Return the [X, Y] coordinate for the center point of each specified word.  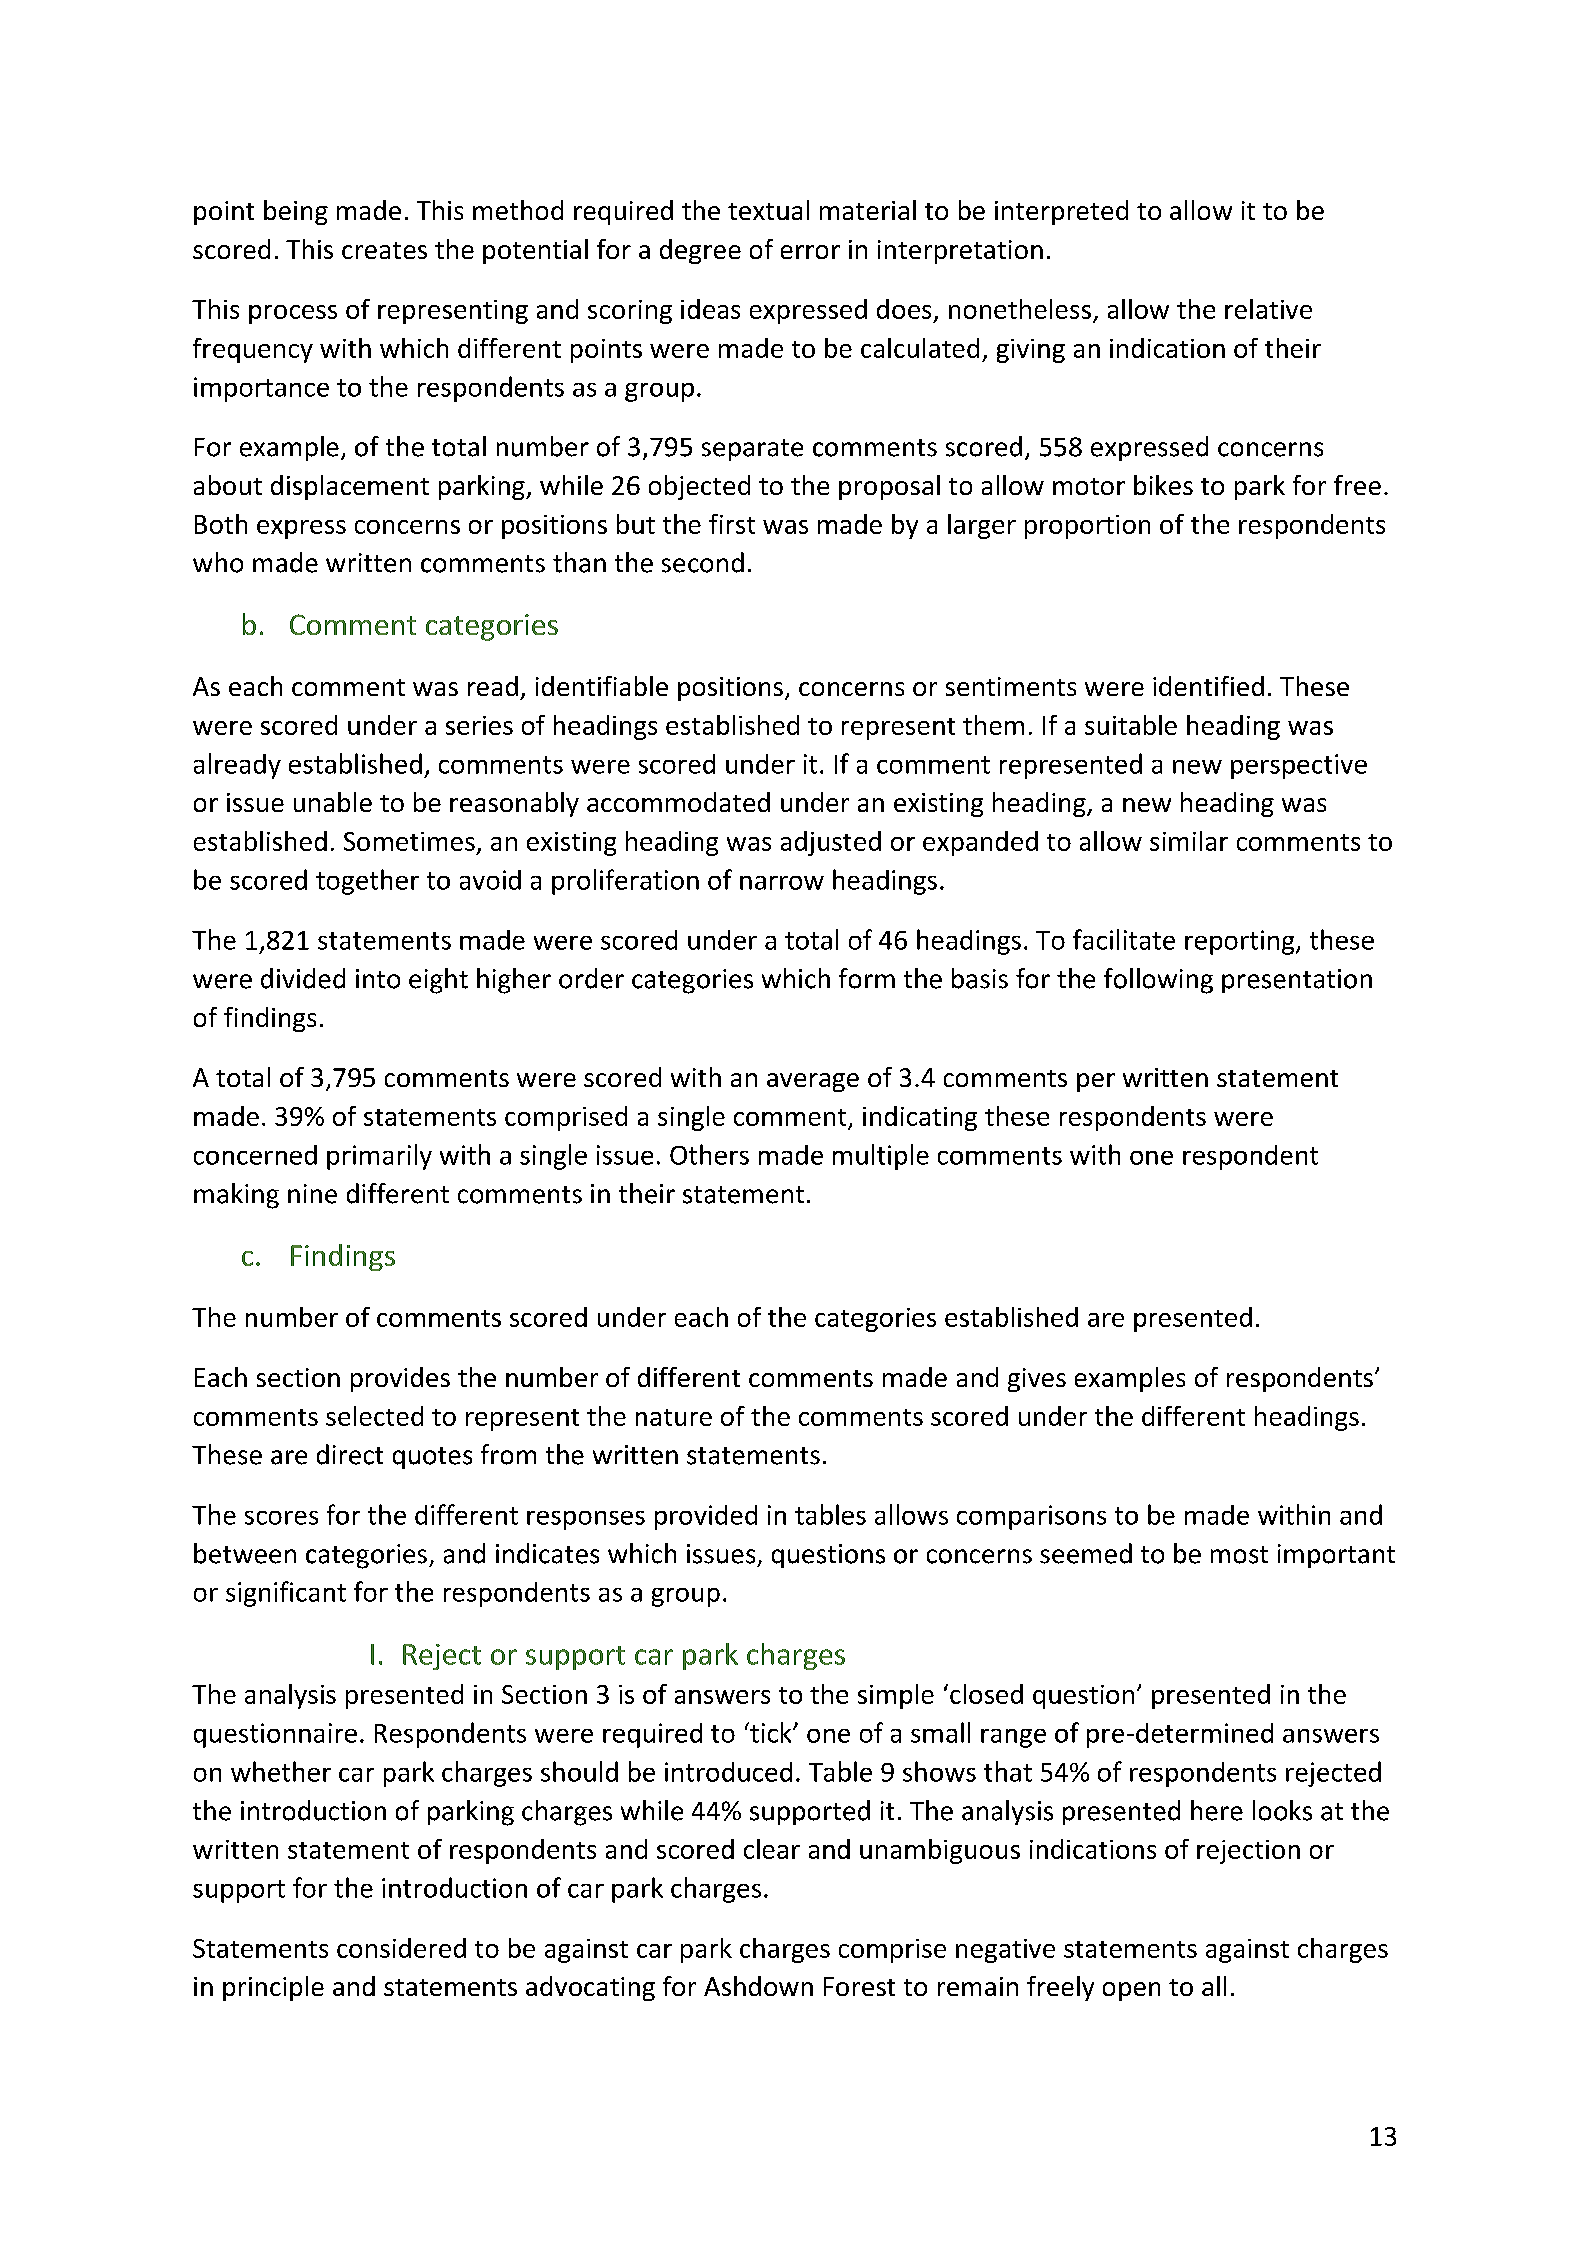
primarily [379, 1157]
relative [1268, 309]
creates [384, 250]
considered [401, 1948]
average [813, 1082]
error [810, 252]
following [1158, 981]
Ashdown [758, 1986]
